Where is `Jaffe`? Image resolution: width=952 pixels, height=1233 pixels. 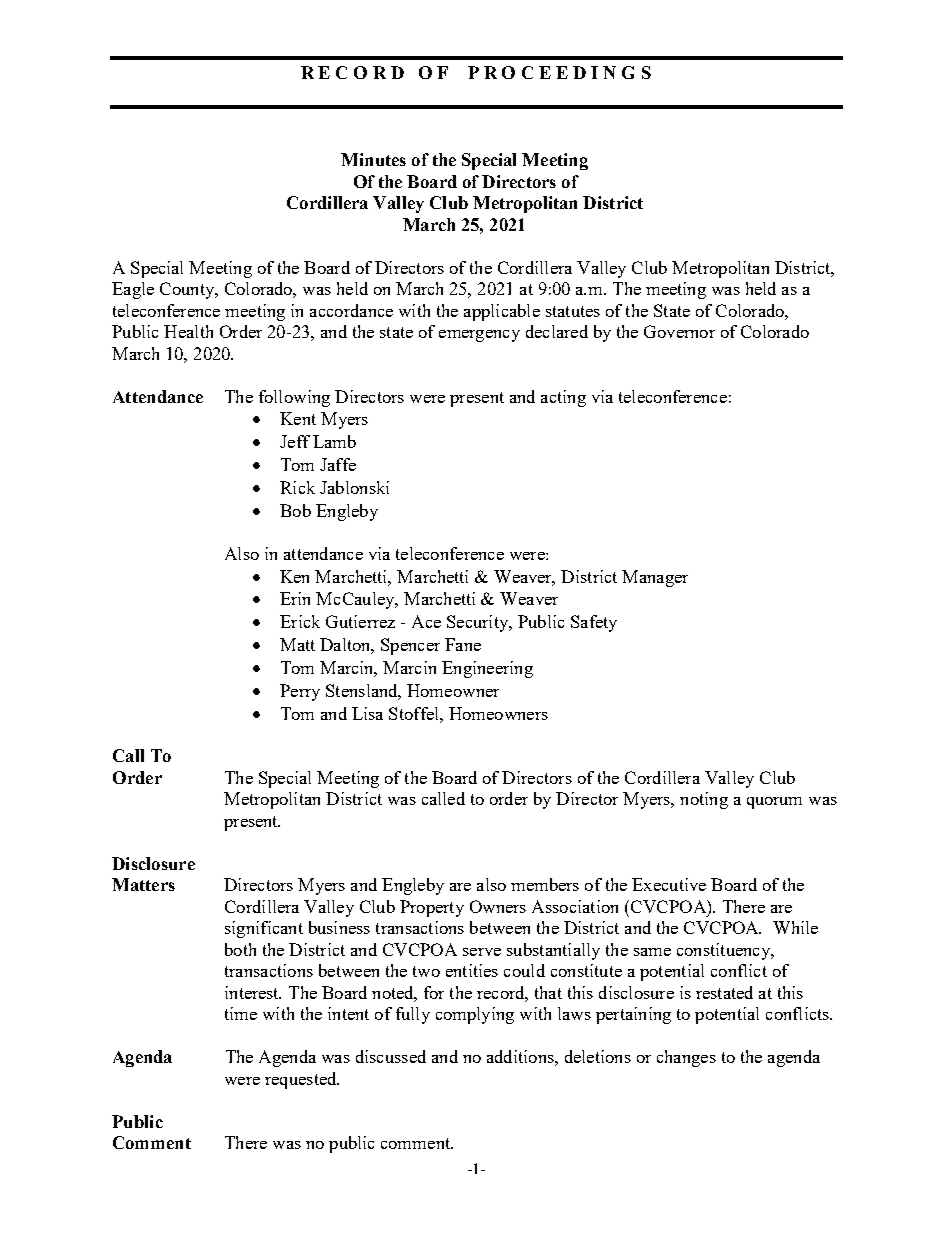 Jaffe is located at coordinates (338, 464).
